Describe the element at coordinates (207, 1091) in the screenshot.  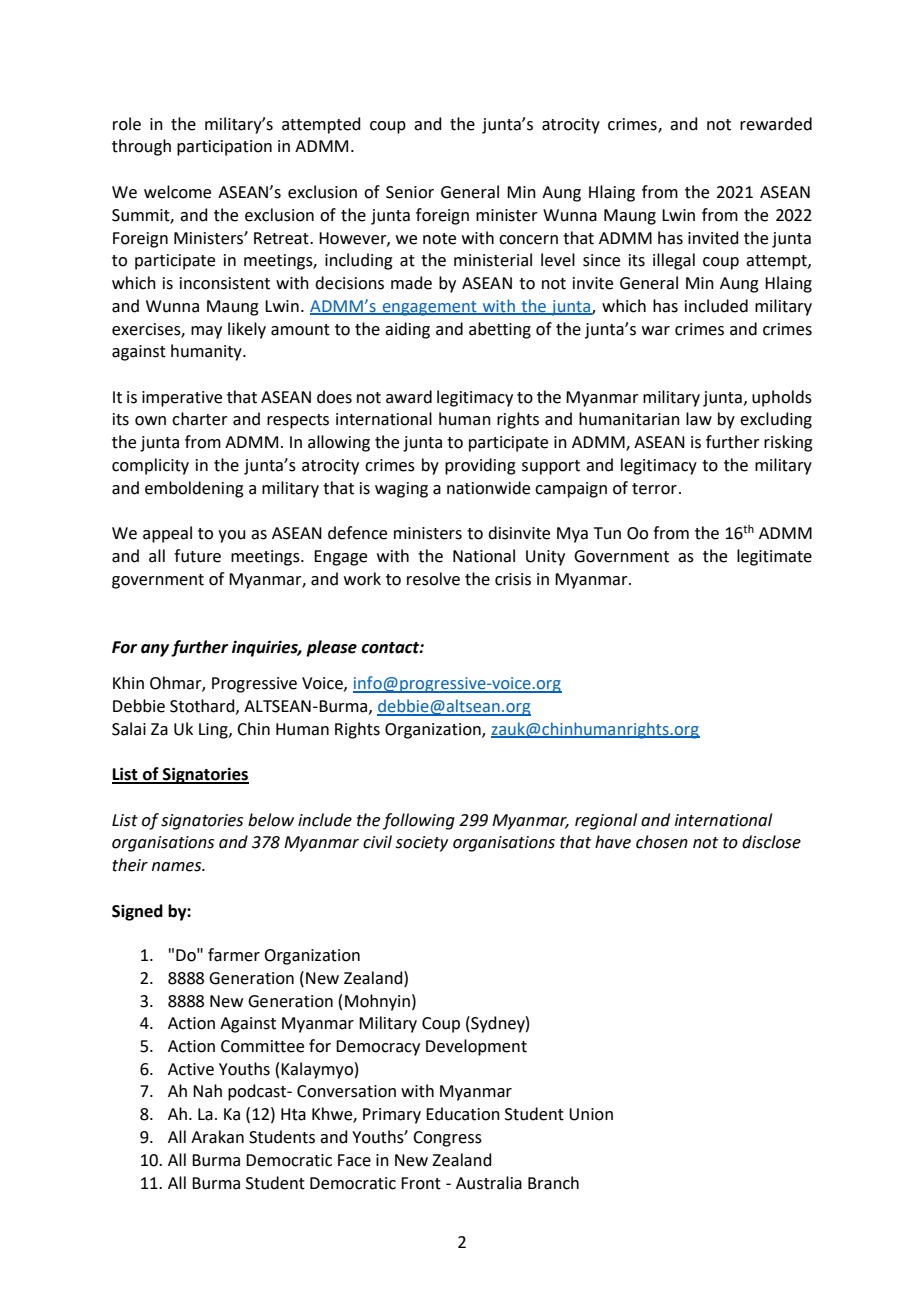
I see `Nah` at that location.
